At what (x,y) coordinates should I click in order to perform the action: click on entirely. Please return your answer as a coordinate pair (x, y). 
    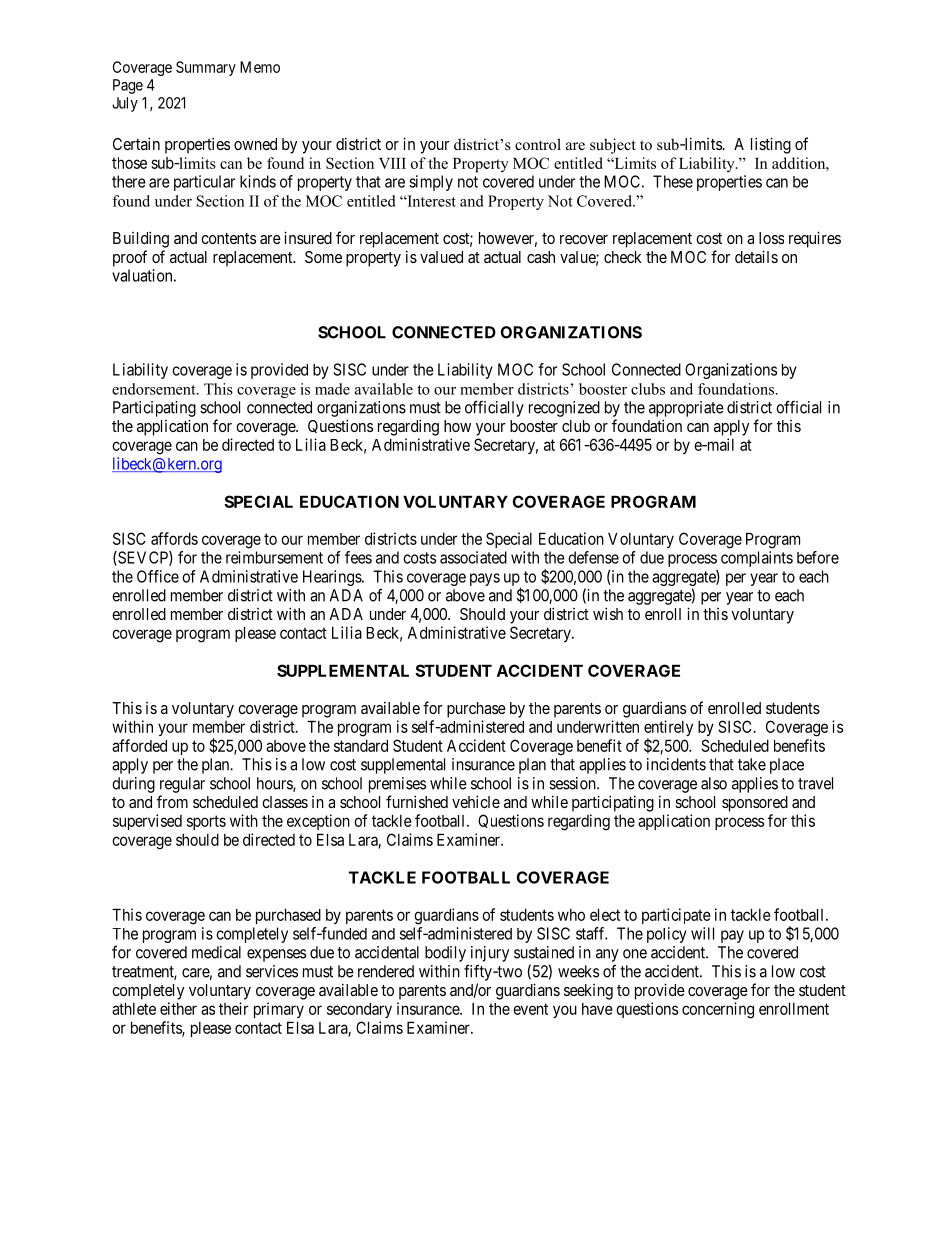
    Looking at the image, I should click on (668, 729).
